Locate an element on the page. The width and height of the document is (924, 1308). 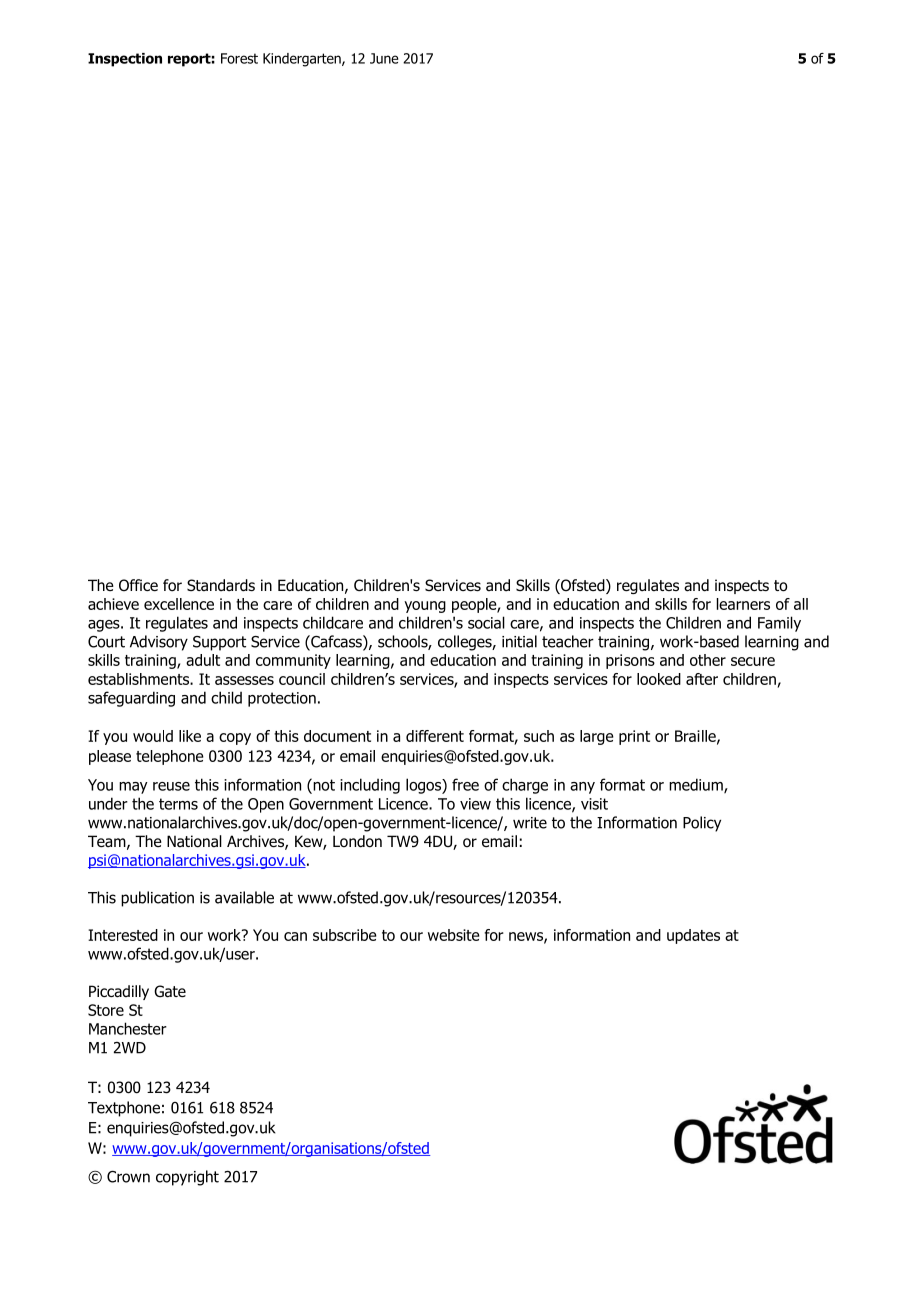
Inspection is located at coordinates (125, 60).
